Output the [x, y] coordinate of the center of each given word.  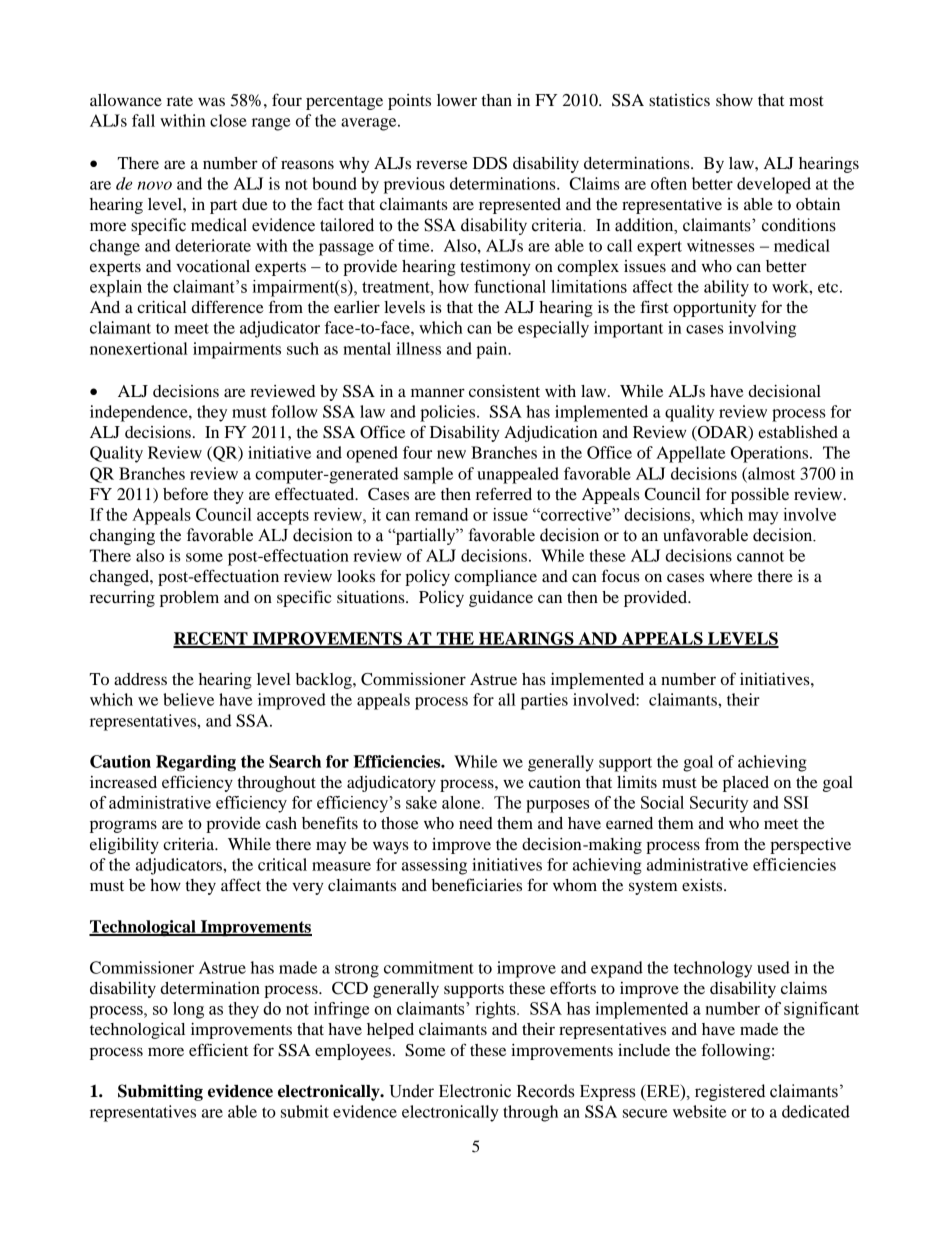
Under [411, 1091]
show [734, 100]
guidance [501, 599]
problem [189, 599]
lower [457, 100]
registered [730, 1092]
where [731, 576]
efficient [218, 1049]
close [228, 120]
